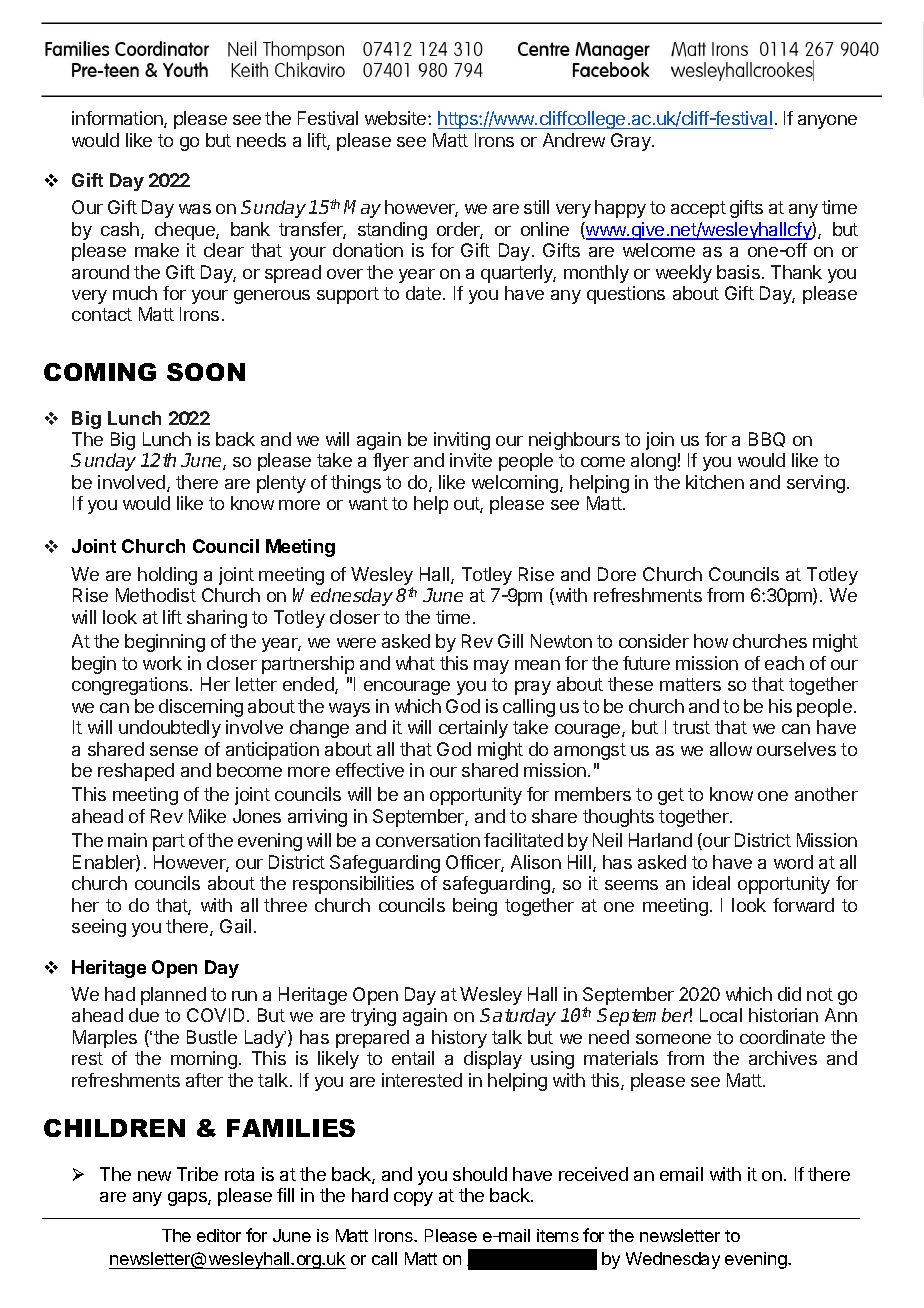  I want to click on what, so click(415, 663).
